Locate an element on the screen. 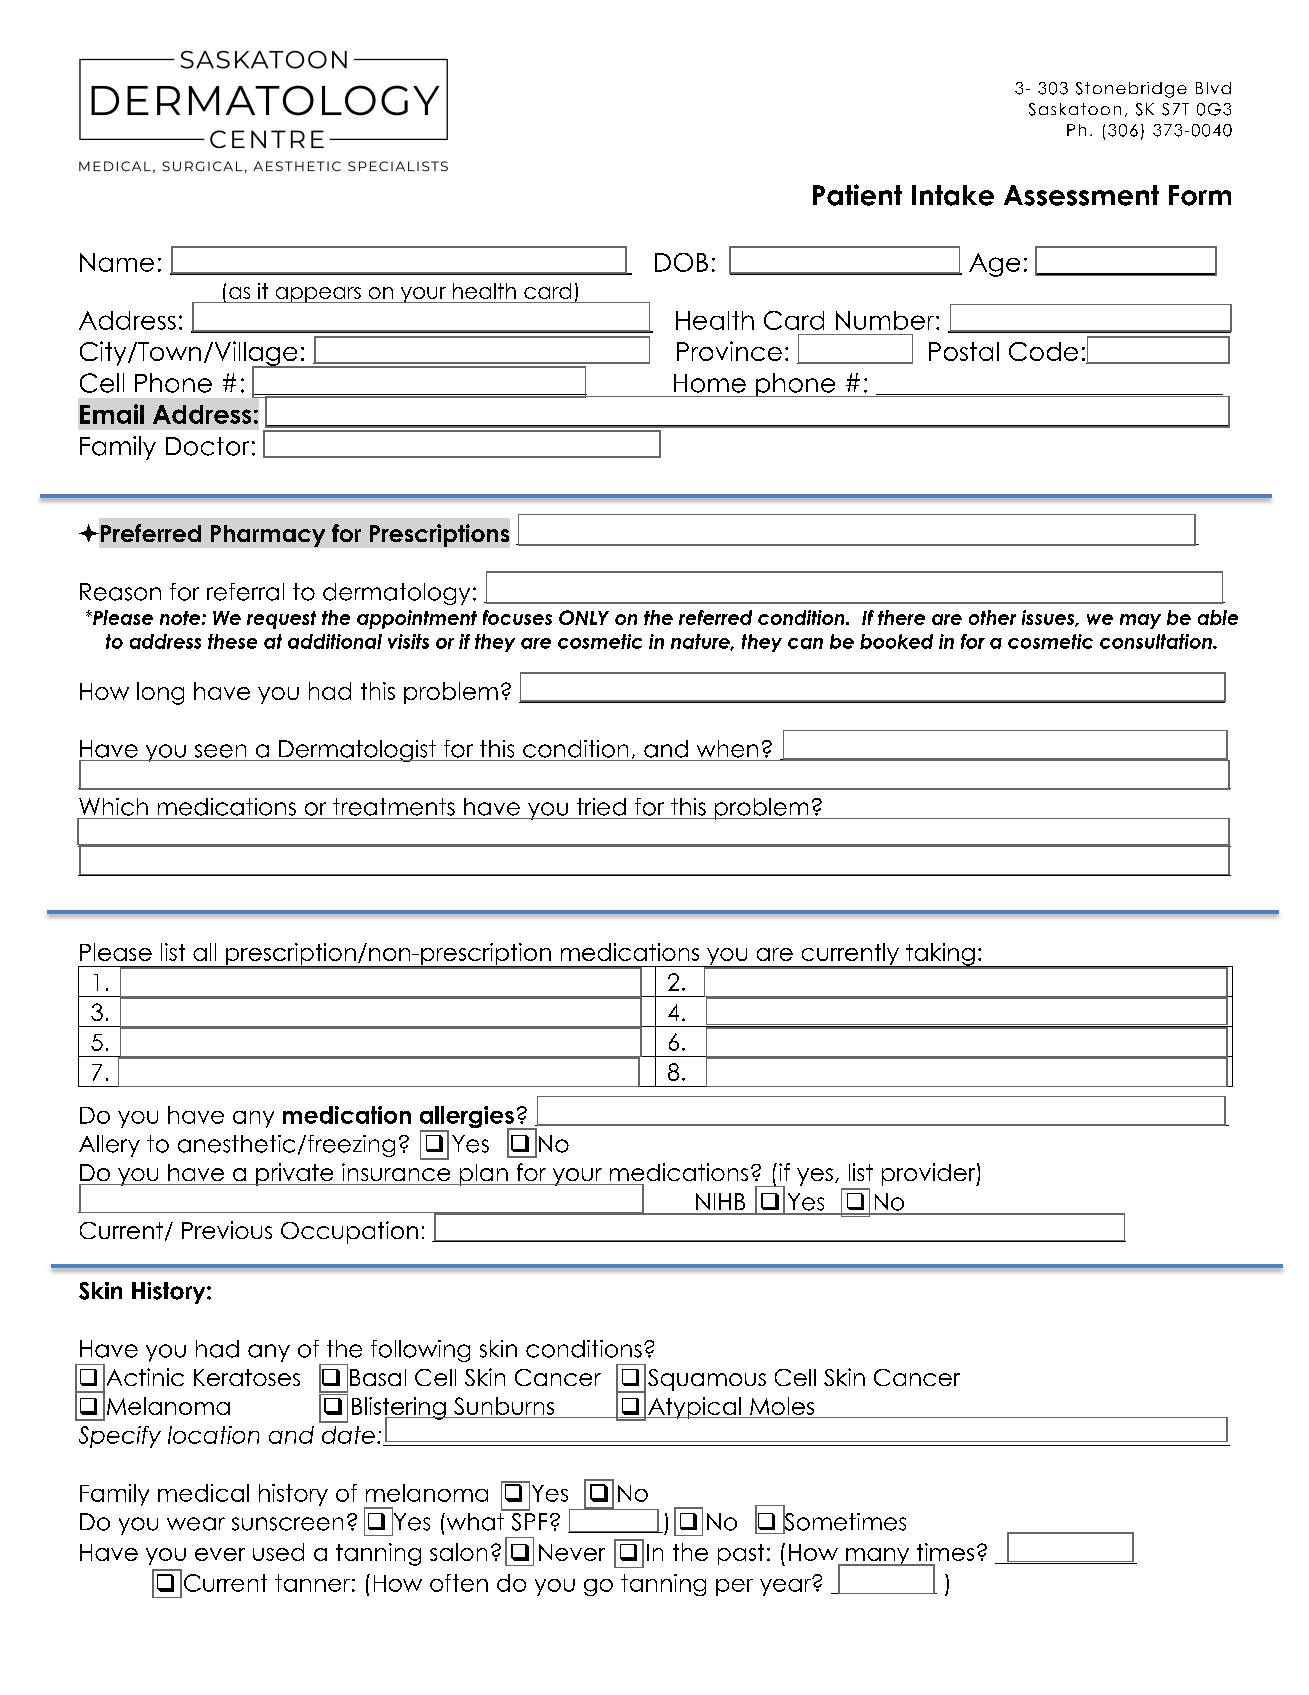 This screenshot has width=1309, height=1695. Saskatoon is located at coordinates (1075, 109).
